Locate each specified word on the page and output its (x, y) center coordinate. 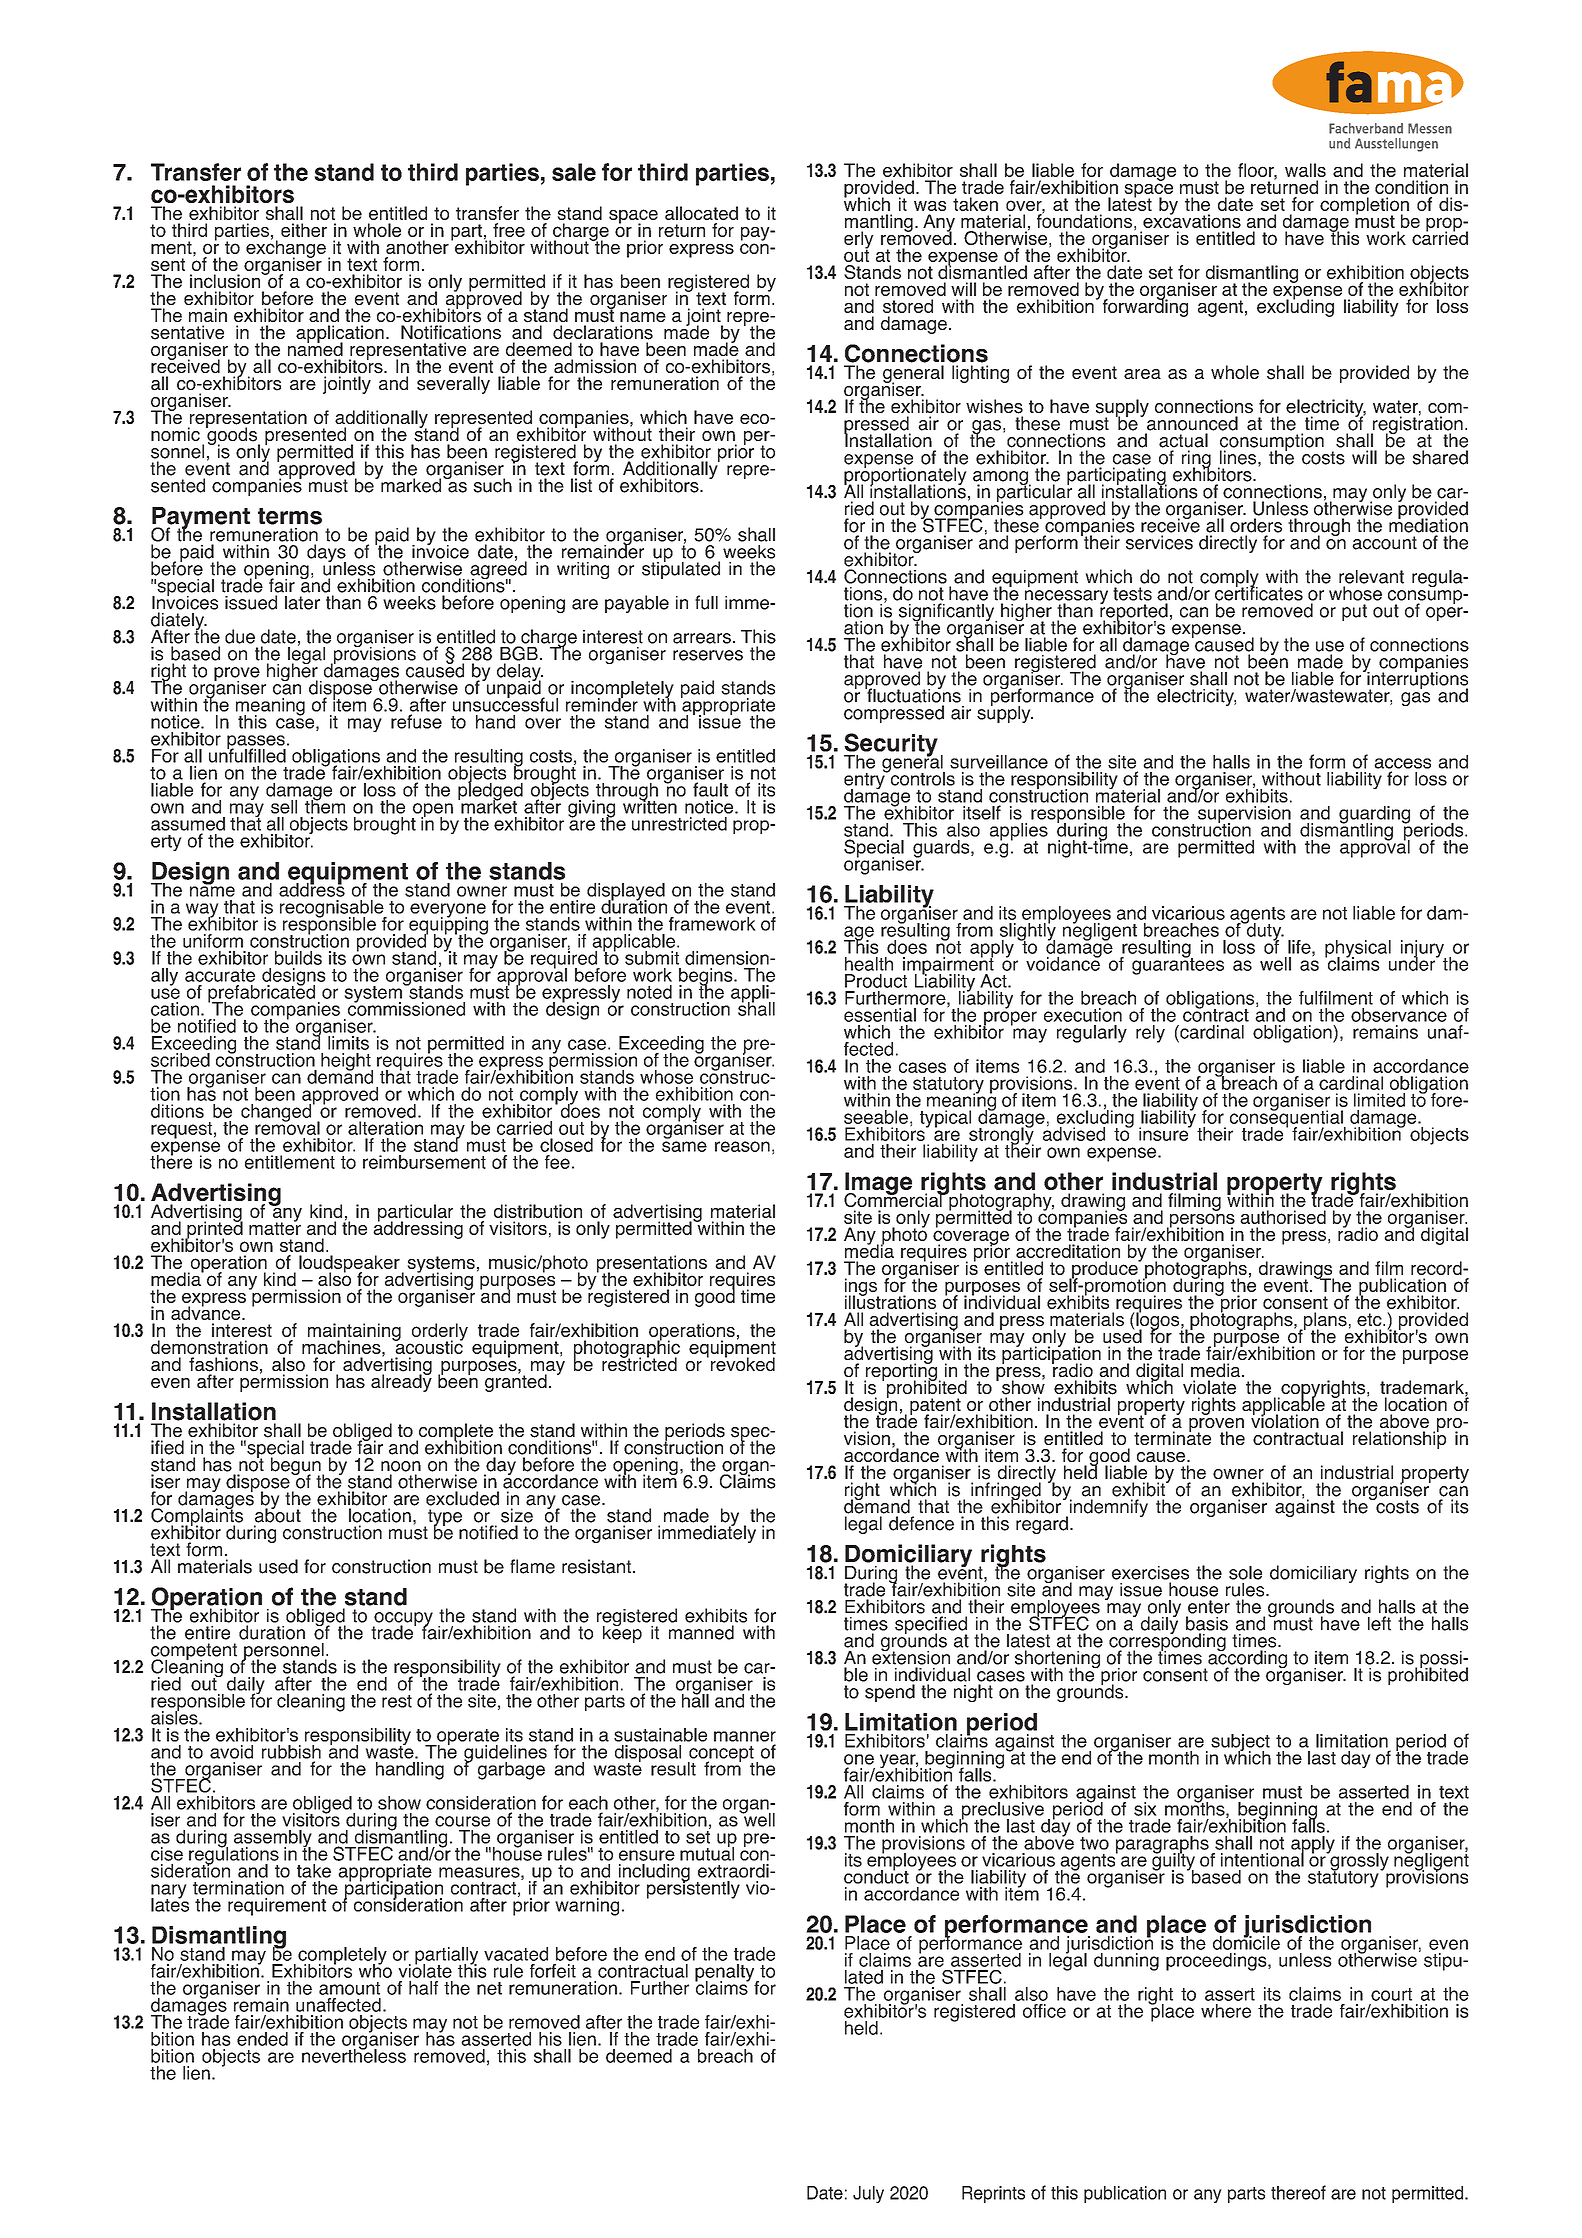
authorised (1283, 1217)
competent (194, 1652)
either (304, 230)
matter (275, 1227)
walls (1305, 170)
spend (890, 1693)
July (868, 2194)
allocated (701, 213)
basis (1207, 1623)
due (240, 636)
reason (742, 1146)
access (1402, 763)
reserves (708, 655)
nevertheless (354, 2055)
